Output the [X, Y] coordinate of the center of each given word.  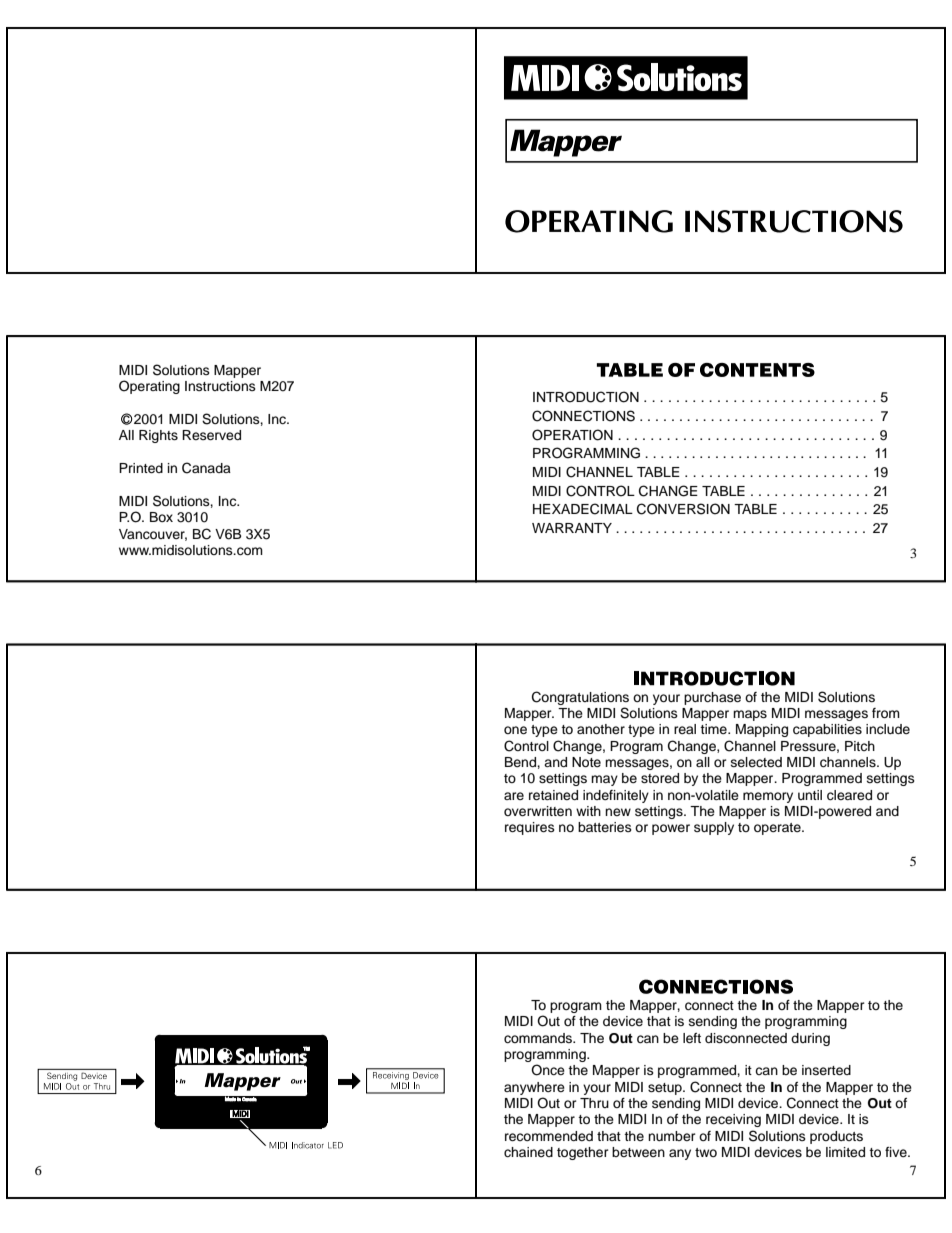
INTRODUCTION [586, 397]
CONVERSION [683, 509]
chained [528, 1152]
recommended [549, 1136]
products [836, 1137]
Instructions [220, 386]
